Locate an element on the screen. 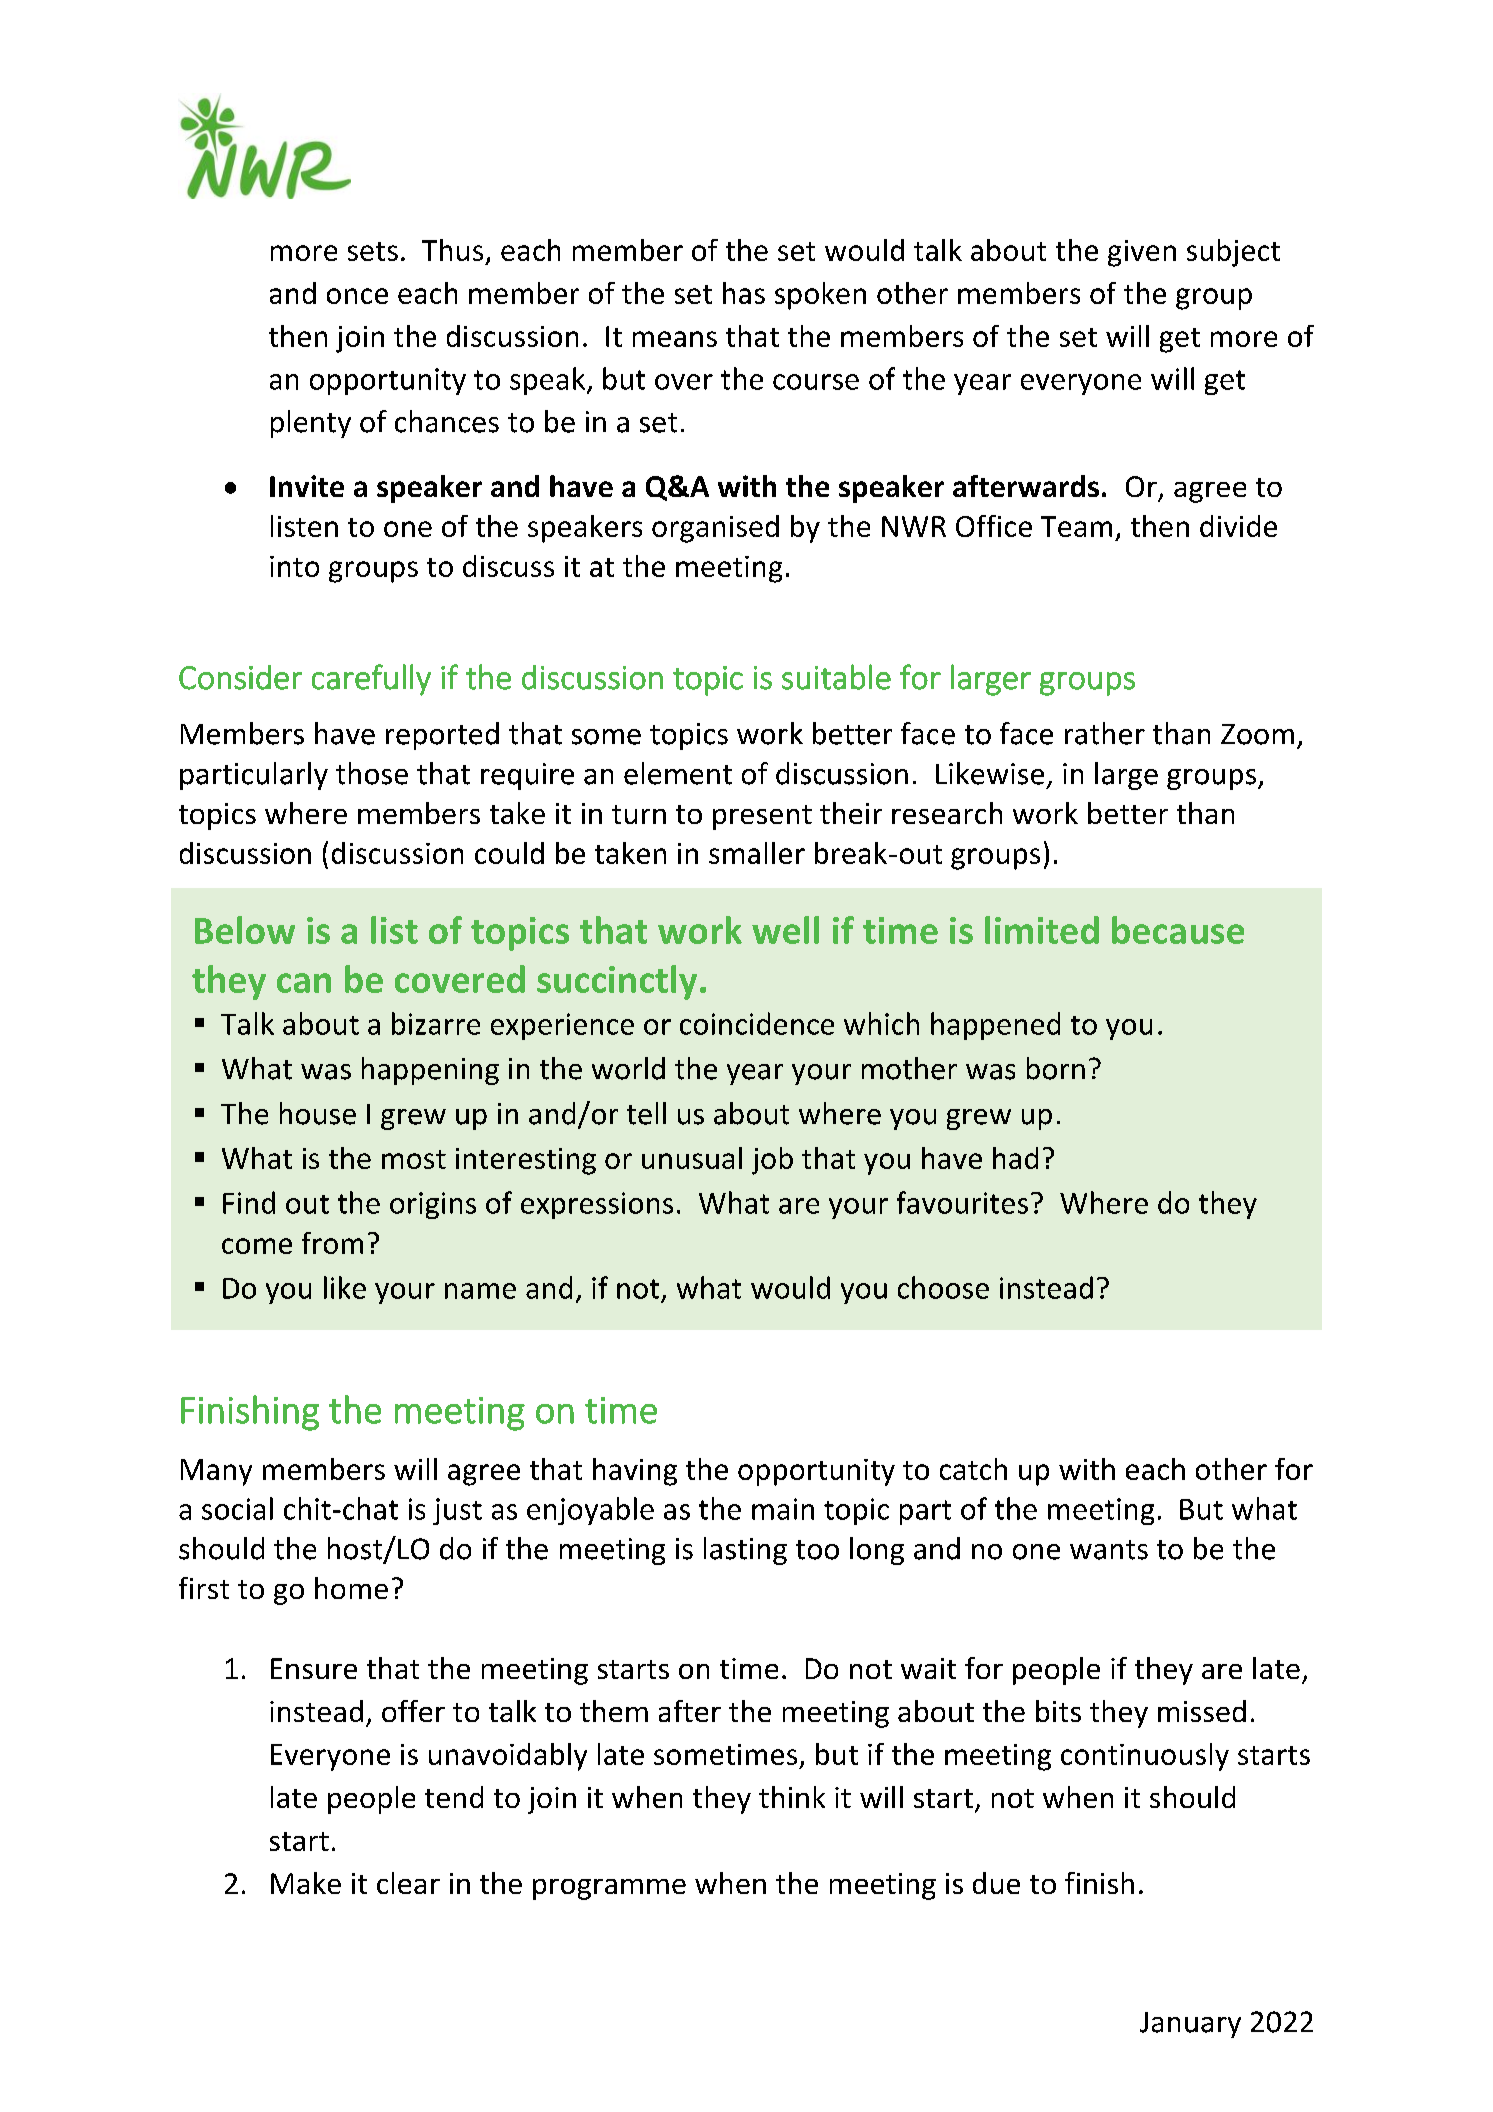 The width and height of the screenshot is (1493, 2112). once is located at coordinates (357, 296).
